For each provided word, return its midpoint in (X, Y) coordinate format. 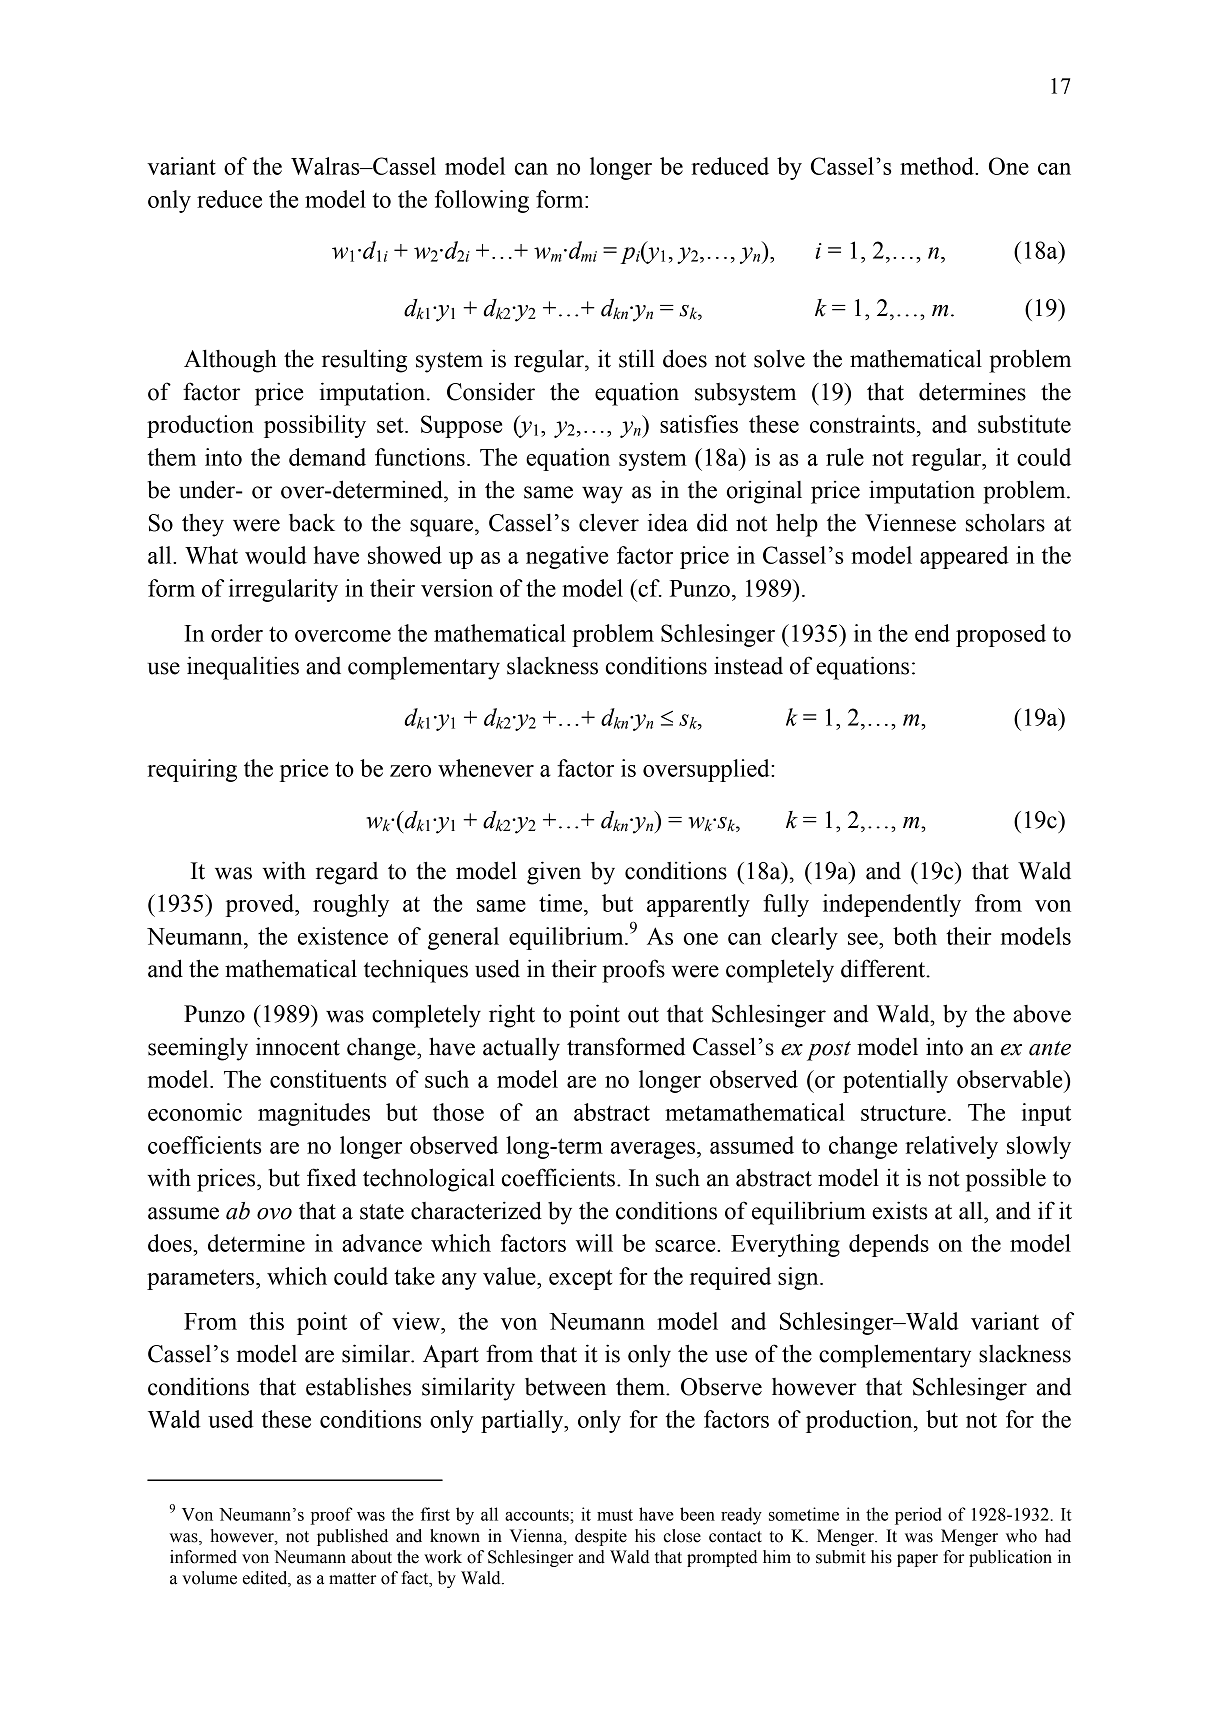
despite (601, 1537)
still (637, 358)
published (352, 1537)
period (918, 1516)
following (482, 201)
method (938, 166)
